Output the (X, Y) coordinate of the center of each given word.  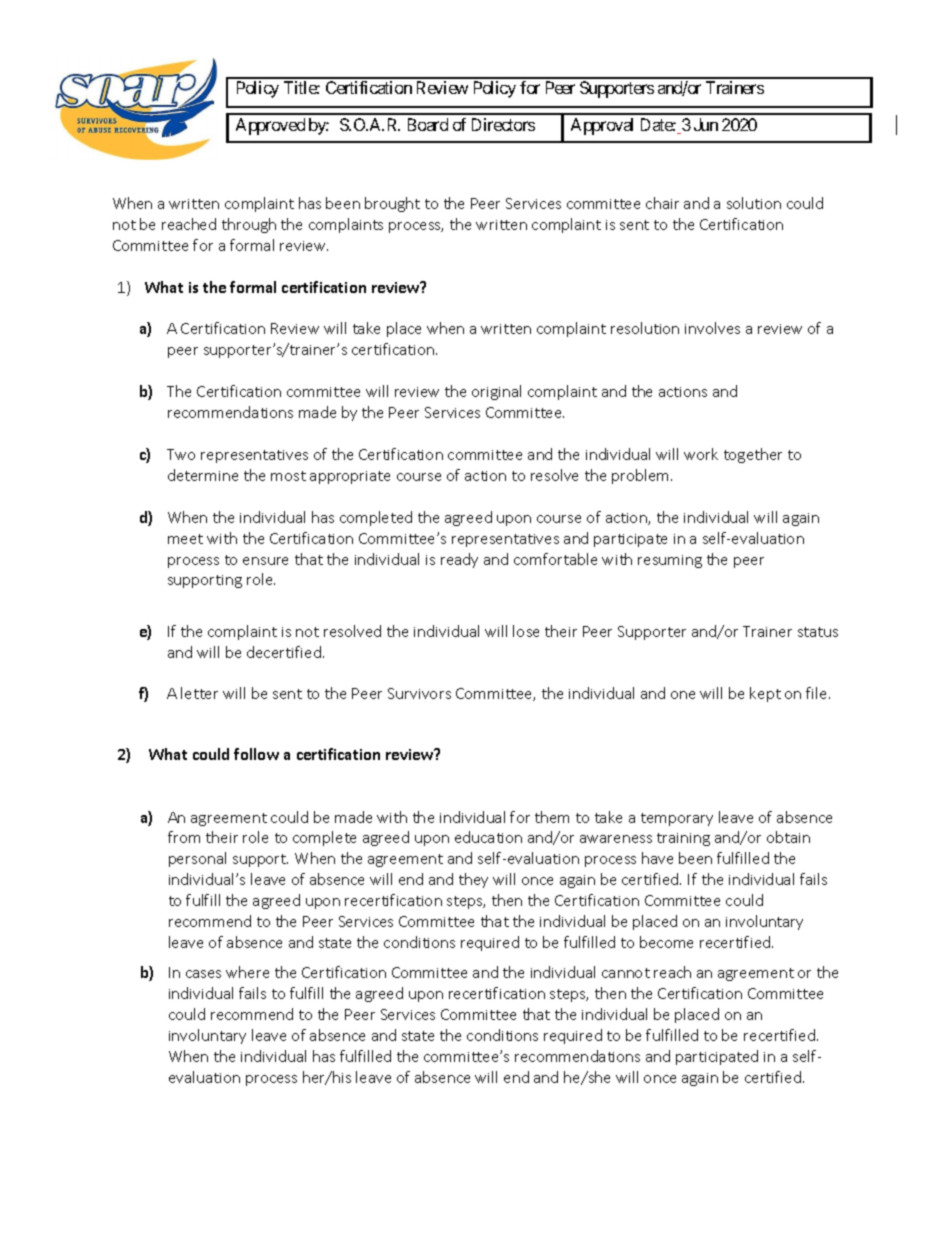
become (666, 942)
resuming (670, 561)
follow (256, 754)
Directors (503, 124)
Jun (706, 124)
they (473, 880)
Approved (270, 126)
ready (459, 560)
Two (181, 454)
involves (712, 328)
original (496, 392)
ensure (265, 561)
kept (765, 694)
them (552, 817)
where (247, 972)
